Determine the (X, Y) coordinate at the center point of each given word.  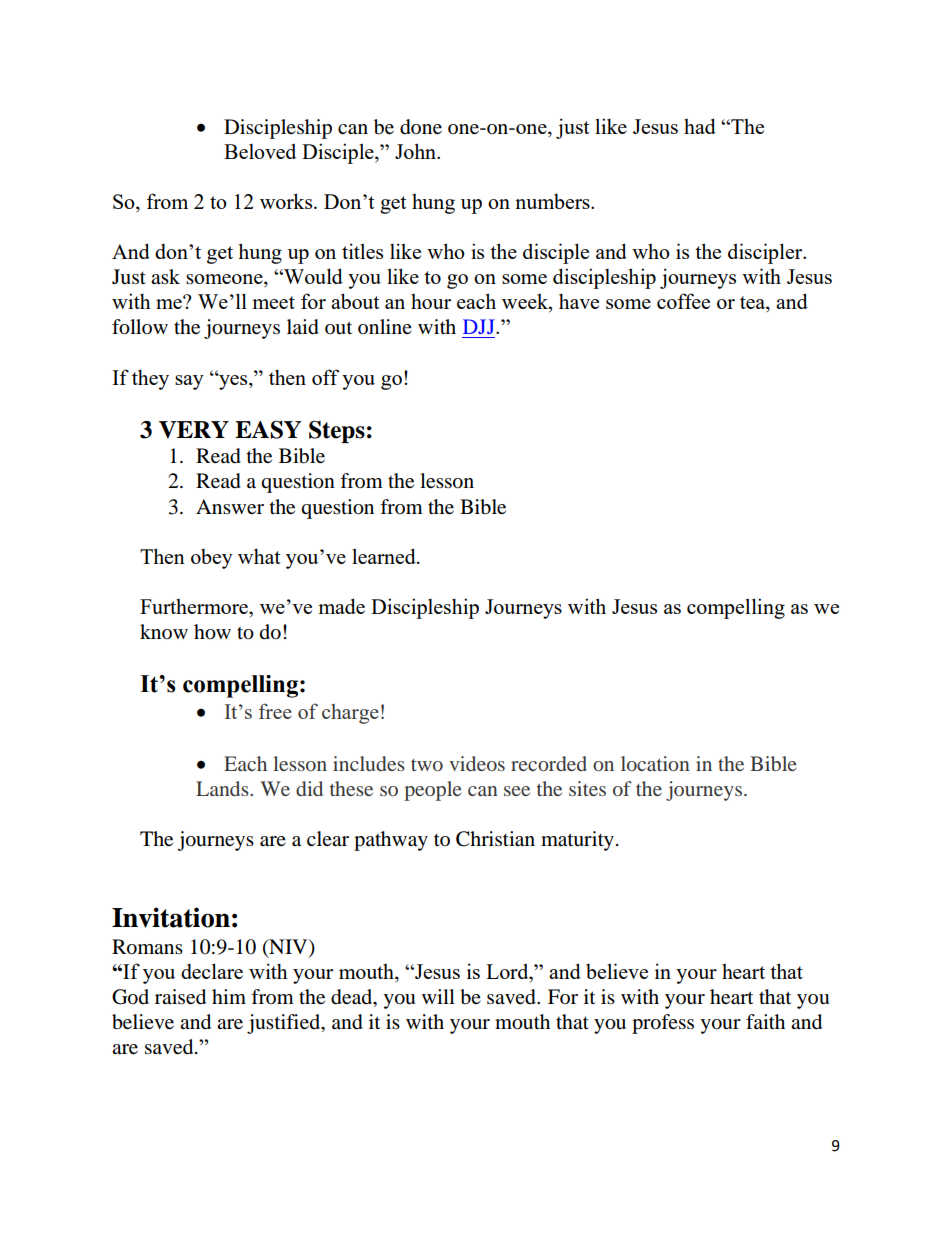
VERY (194, 430)
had (700, 126)
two (427, 765)
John (417, 151)
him (229, 996)
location (655, 763)
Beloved (260, 151)
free (275, 711)
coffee (683, 301)
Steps (337, 431)
